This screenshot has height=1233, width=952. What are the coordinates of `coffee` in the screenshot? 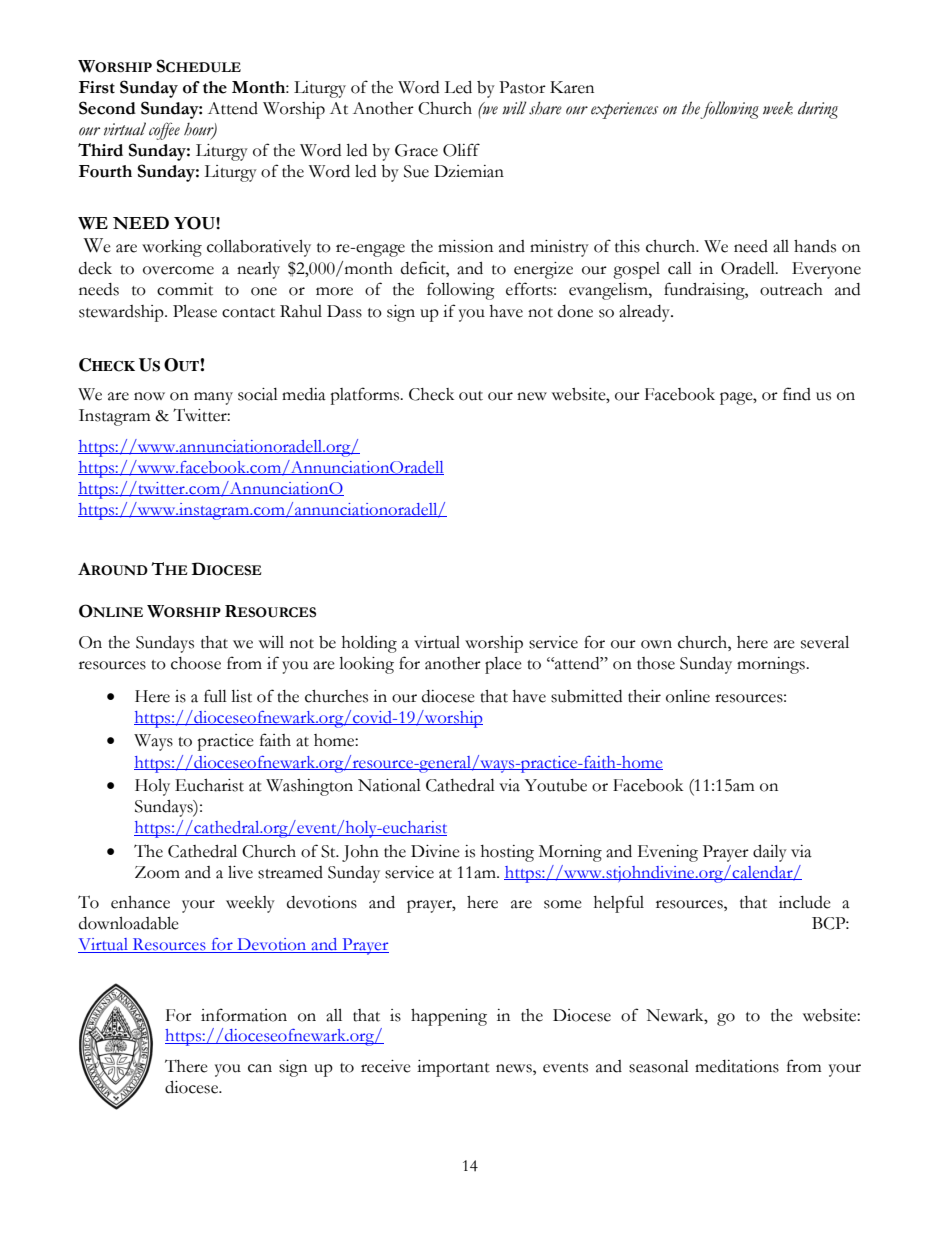 It's located at (164, 131).
